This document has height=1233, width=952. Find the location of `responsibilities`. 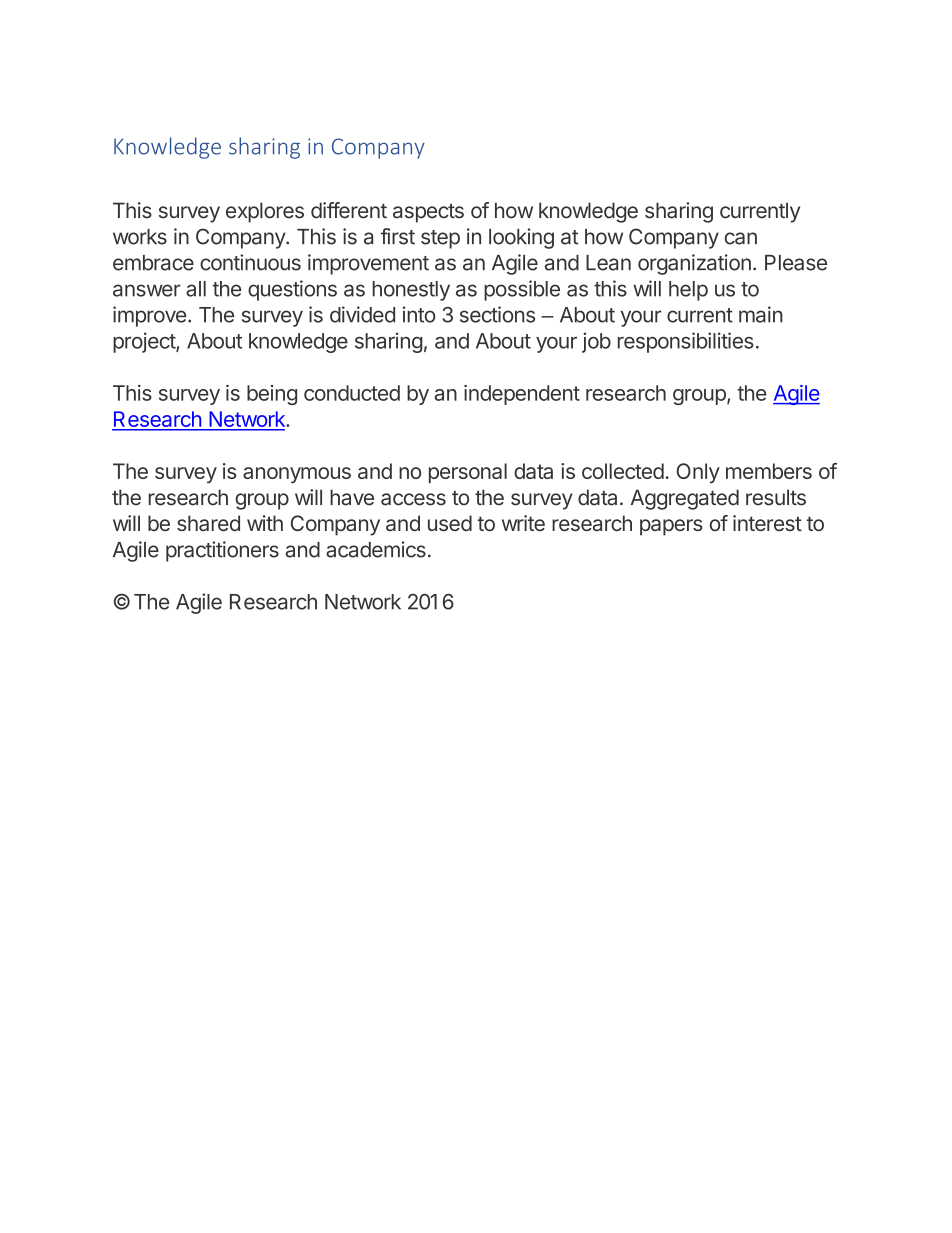

responsibilities is located at coordinates (686, 342).
